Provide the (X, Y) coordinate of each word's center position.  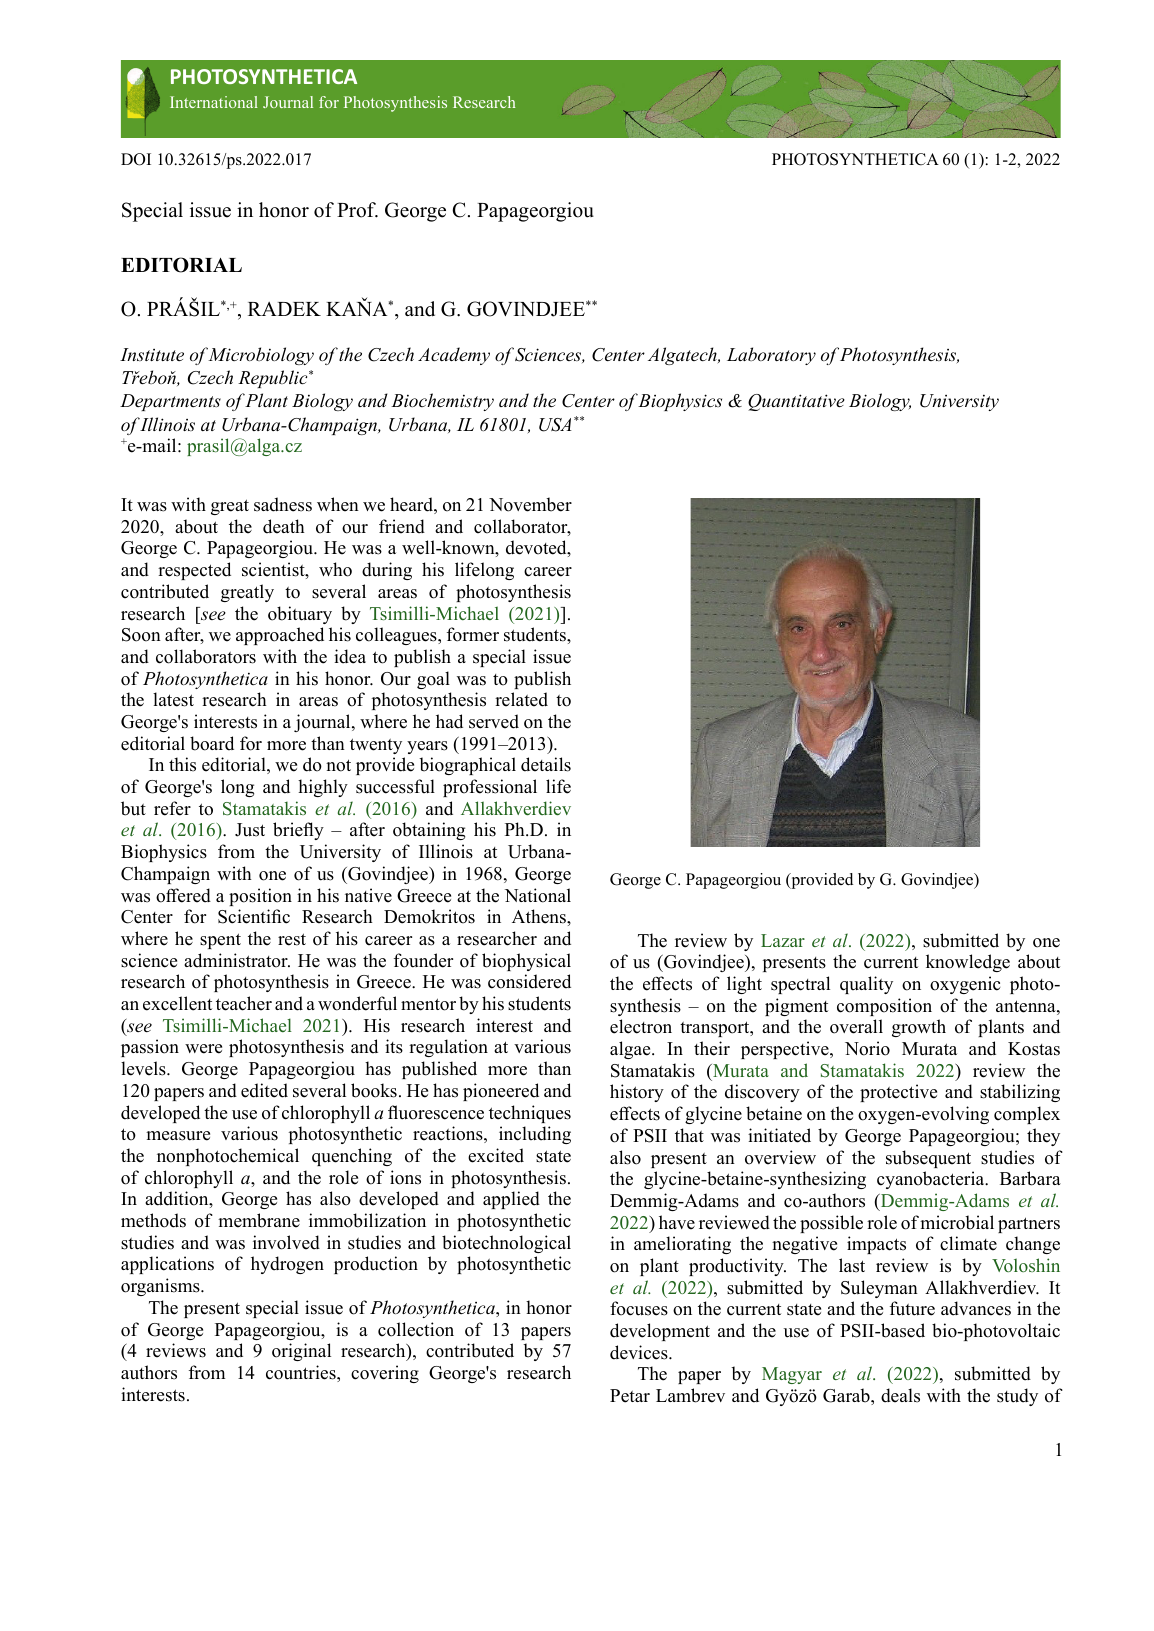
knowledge (968, 963)
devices (640, 1352)
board (212, 743)
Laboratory (771, 356)
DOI (136, 159)
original (301, 1352)
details (546, 764)
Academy (454, 356)
